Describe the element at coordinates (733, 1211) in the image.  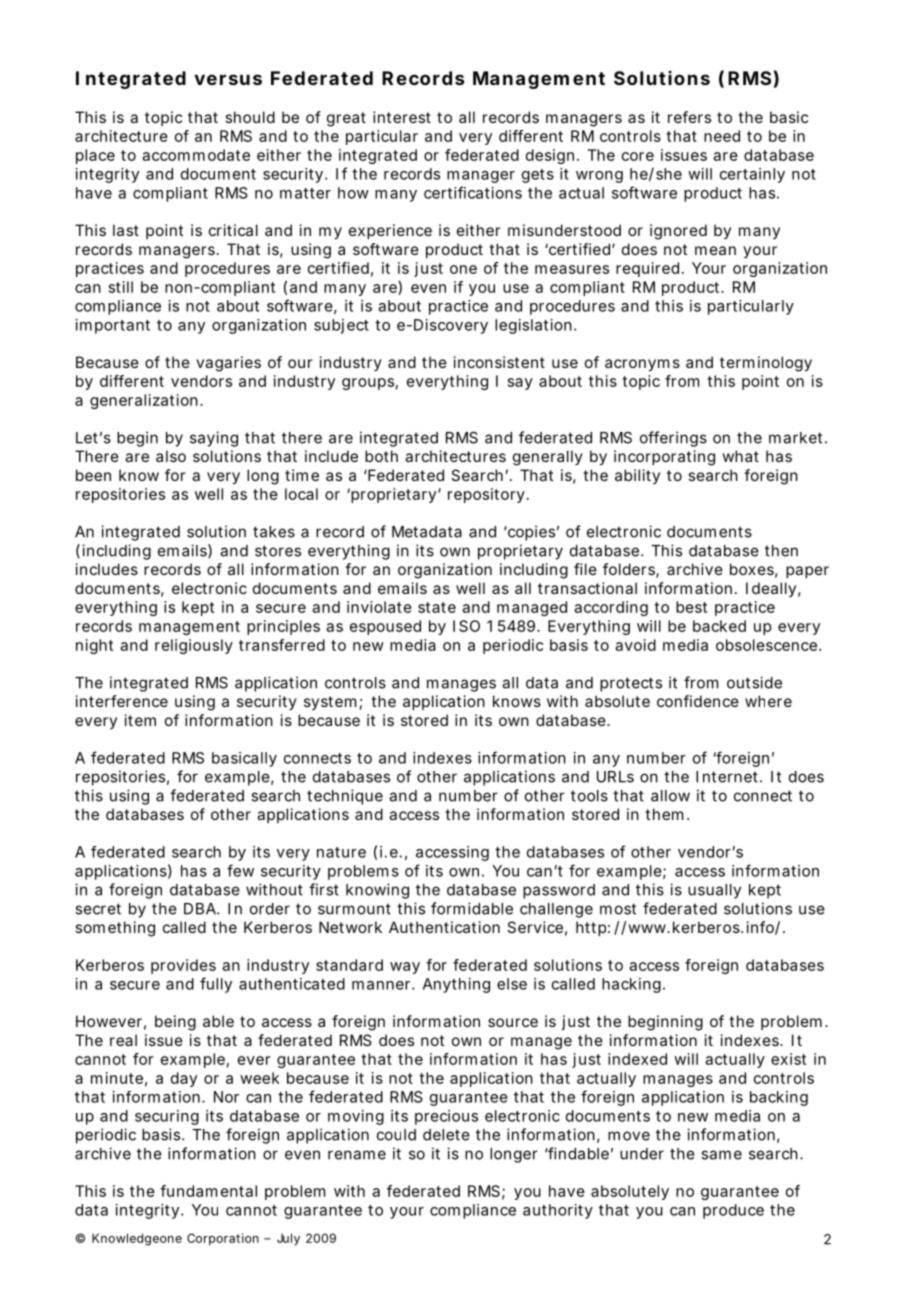
I see `produce` at that location.
